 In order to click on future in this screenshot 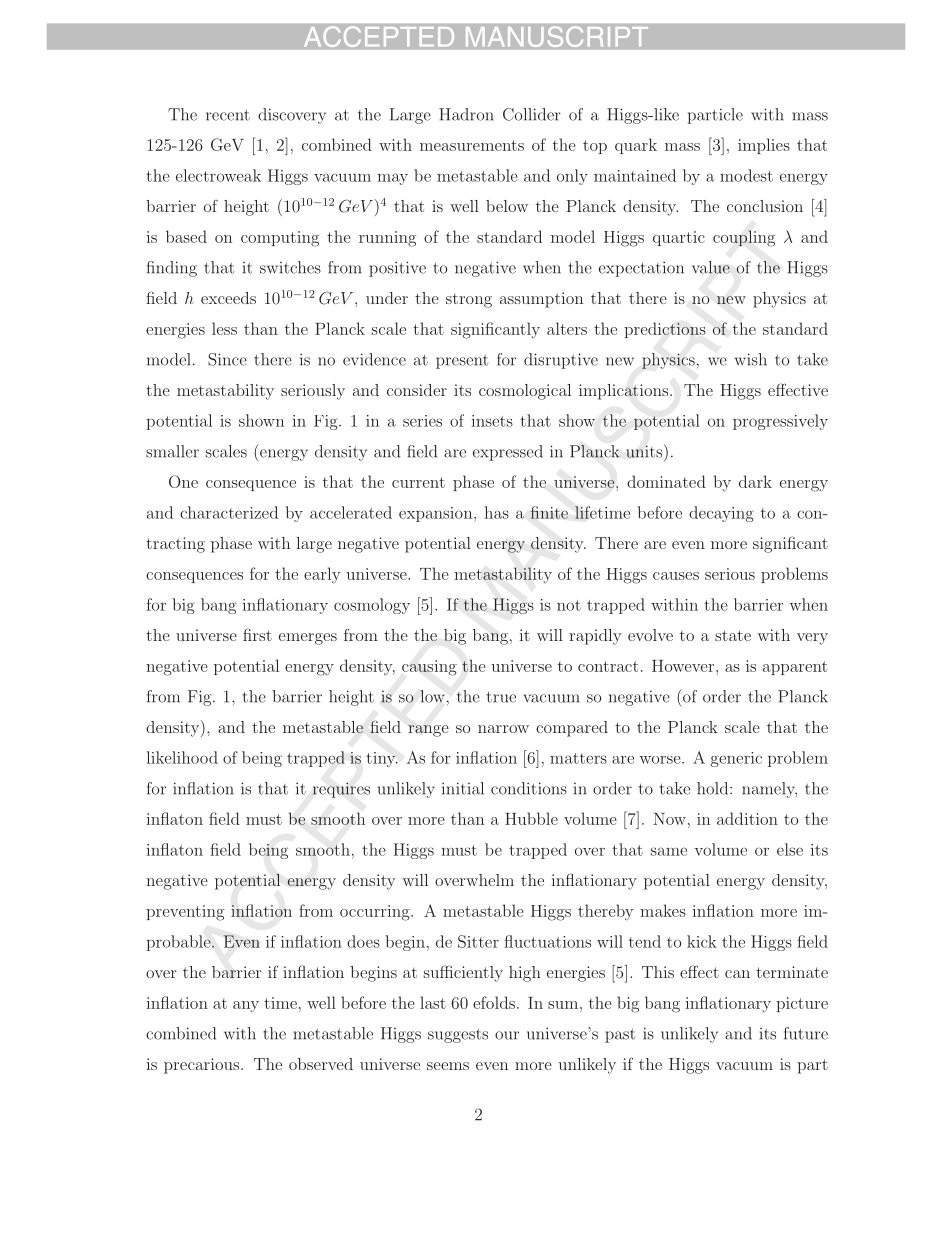, I will do `click(806, 1033)`.
